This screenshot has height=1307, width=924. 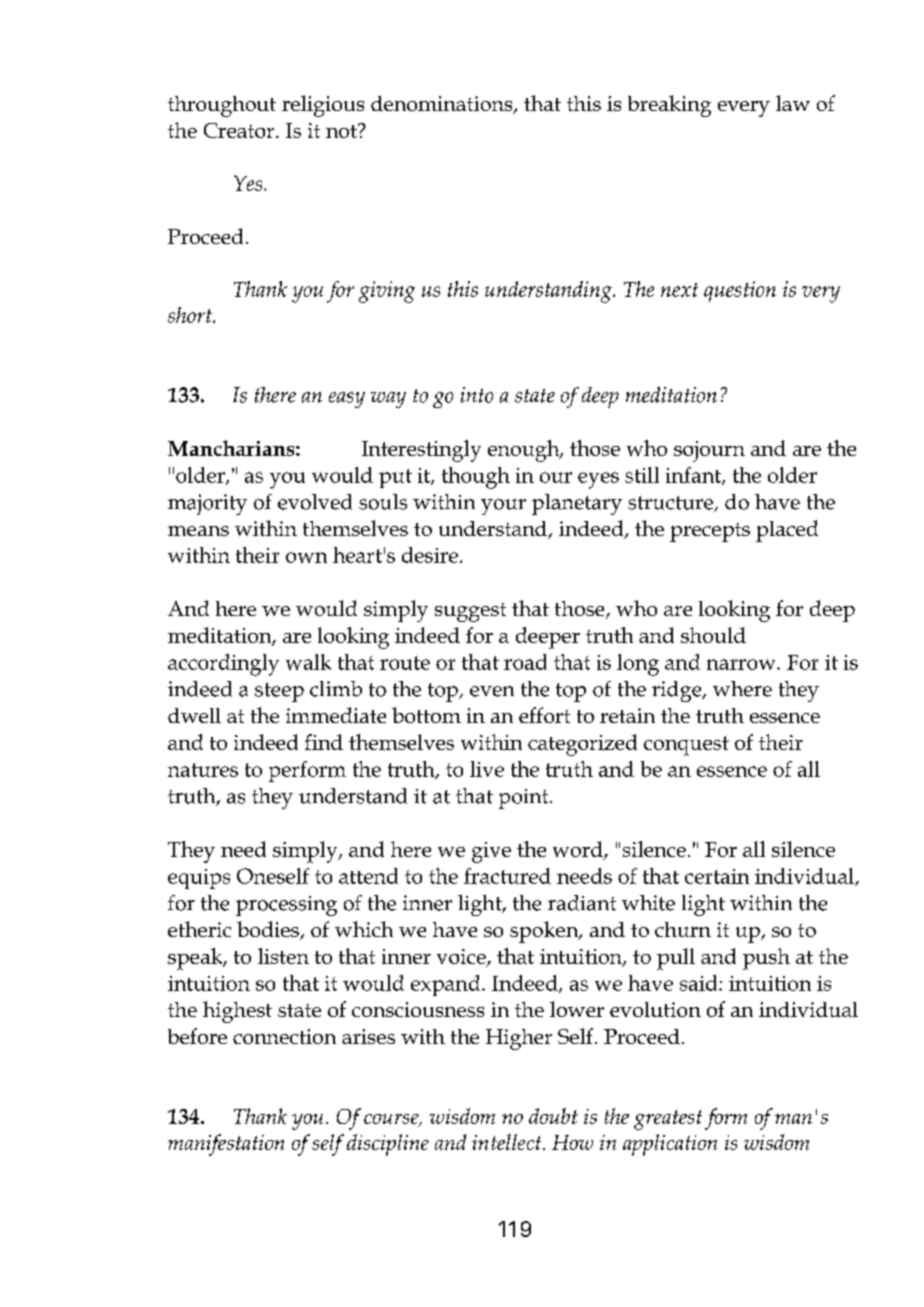 What do you see at coordinates (203, 770) in the screenshot?
I see `natures` at bounding box center [203, 770].
